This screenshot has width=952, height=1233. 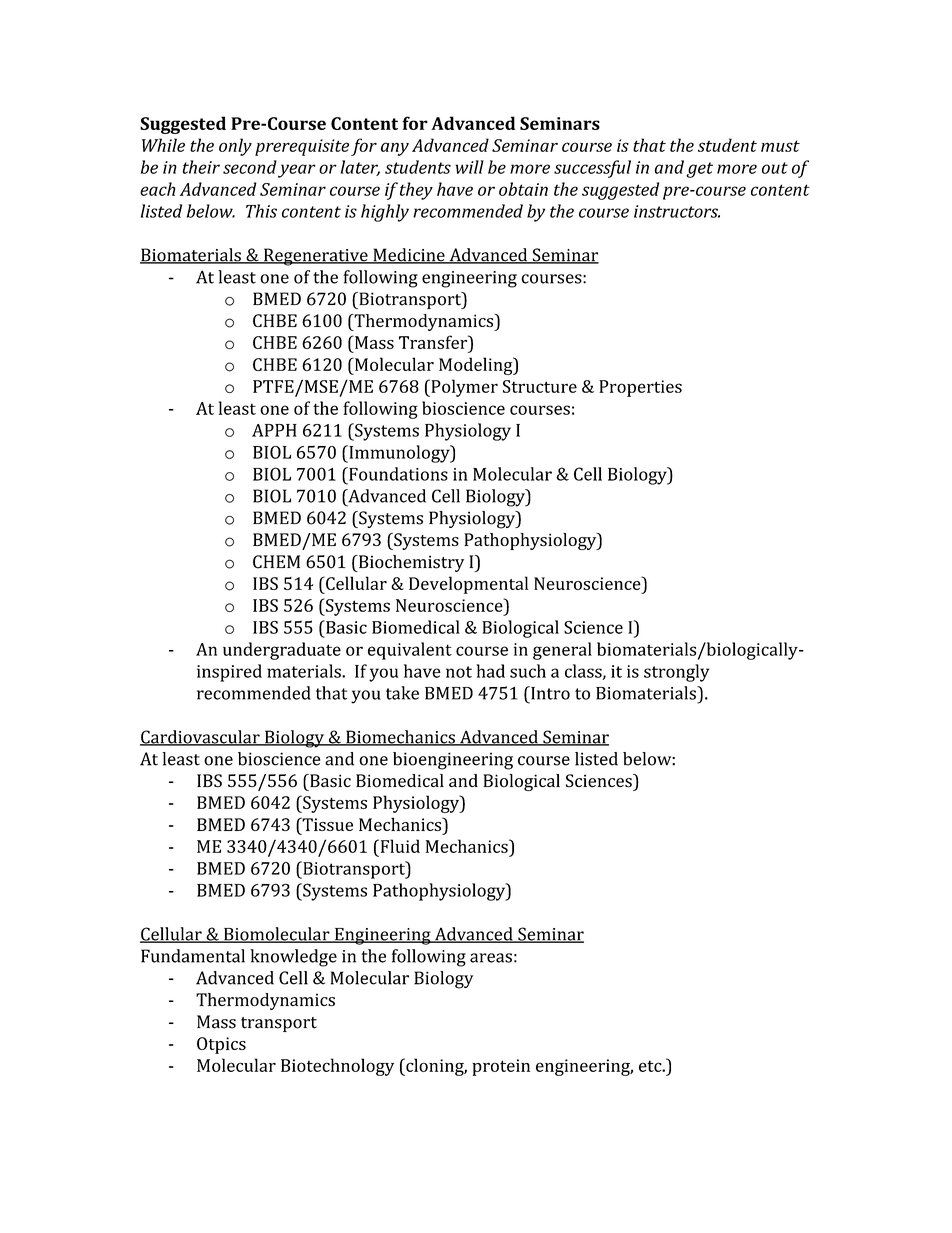 What do you see at coordinates (201, 738) in the screenshot?
I see `Cardiovascular` at bounding box center [201, 738].
